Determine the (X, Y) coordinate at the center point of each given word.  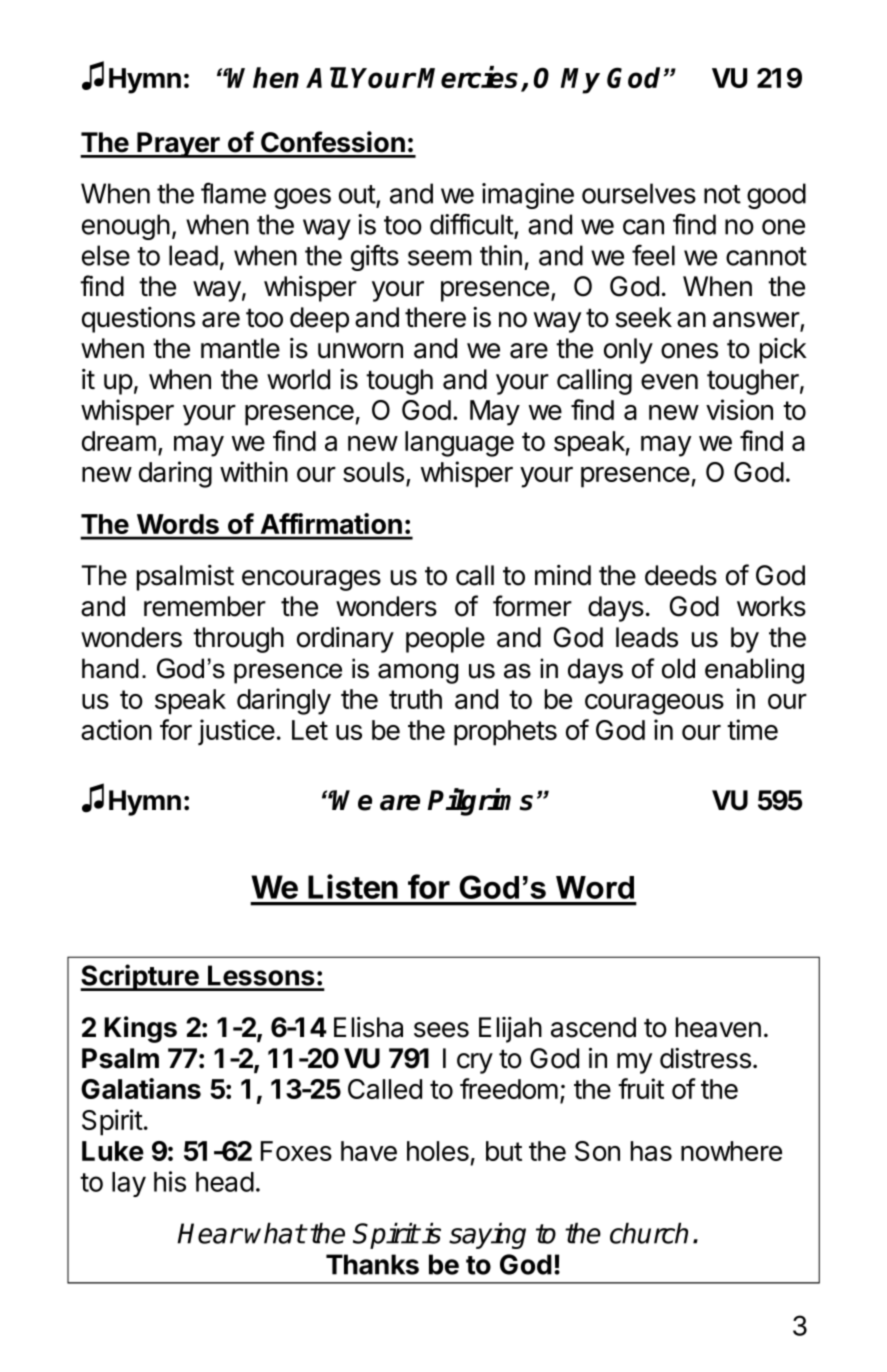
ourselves (639, 193)
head (225, 1182)
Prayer (179, 145)
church (649, 1233)
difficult (472, 224)
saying (487, 1235)
